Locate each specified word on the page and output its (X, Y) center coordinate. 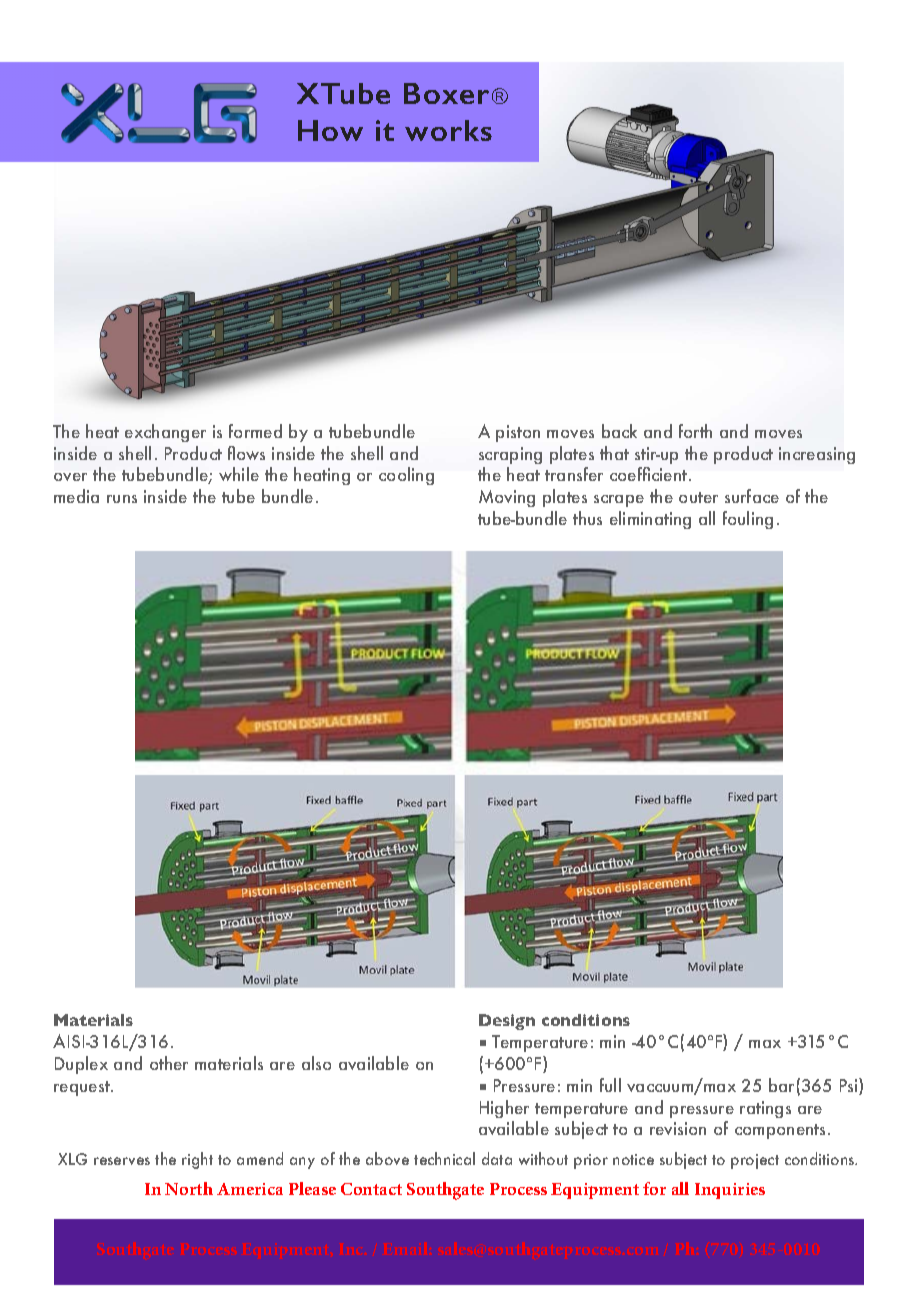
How (330, 130)
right (197, 1160)
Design (507, 1022)
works (448, 130)
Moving (507, 498)
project (755, 1161)
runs (122, 499)
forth (695, 431)
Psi (850, 1086)
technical (444, 1158)
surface (752, 496)
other (169, 1063)
